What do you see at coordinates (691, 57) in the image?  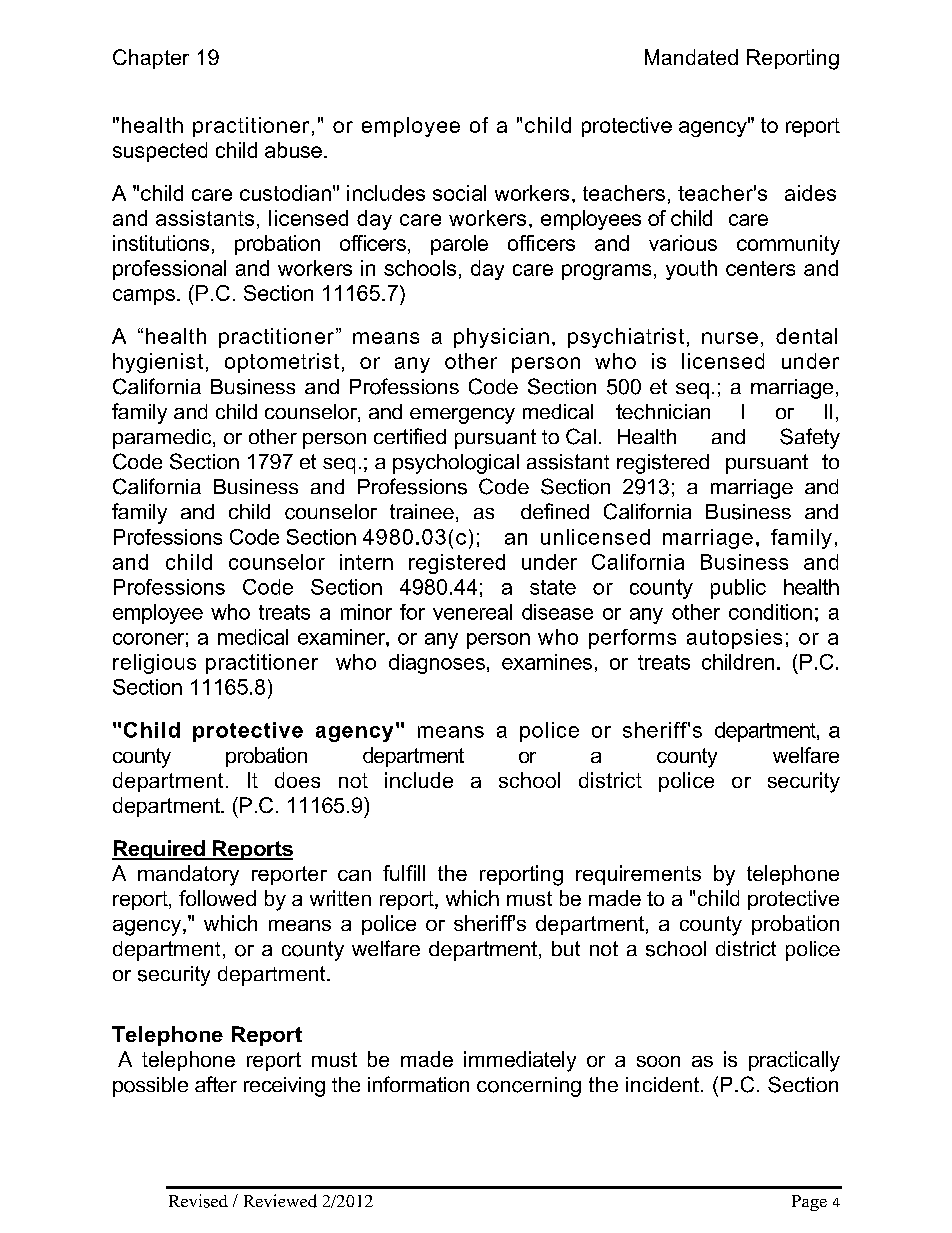 I see `Mandated` at bounding box center [691, 57].
